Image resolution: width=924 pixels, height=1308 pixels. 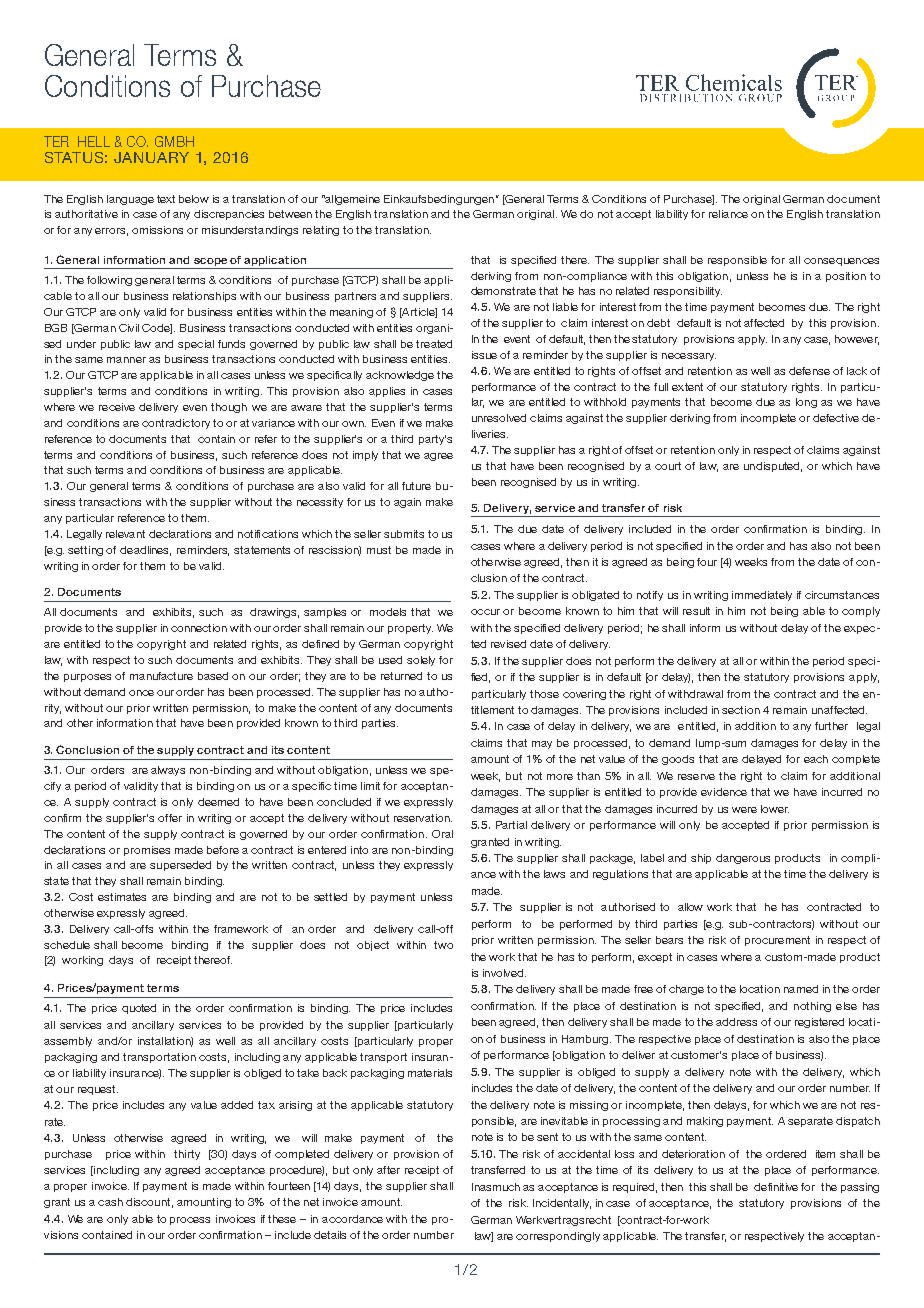 What do you see at coordinates (161, 676) in the screenshot?
I see `manufacture` at bounding box center [161, 676].
